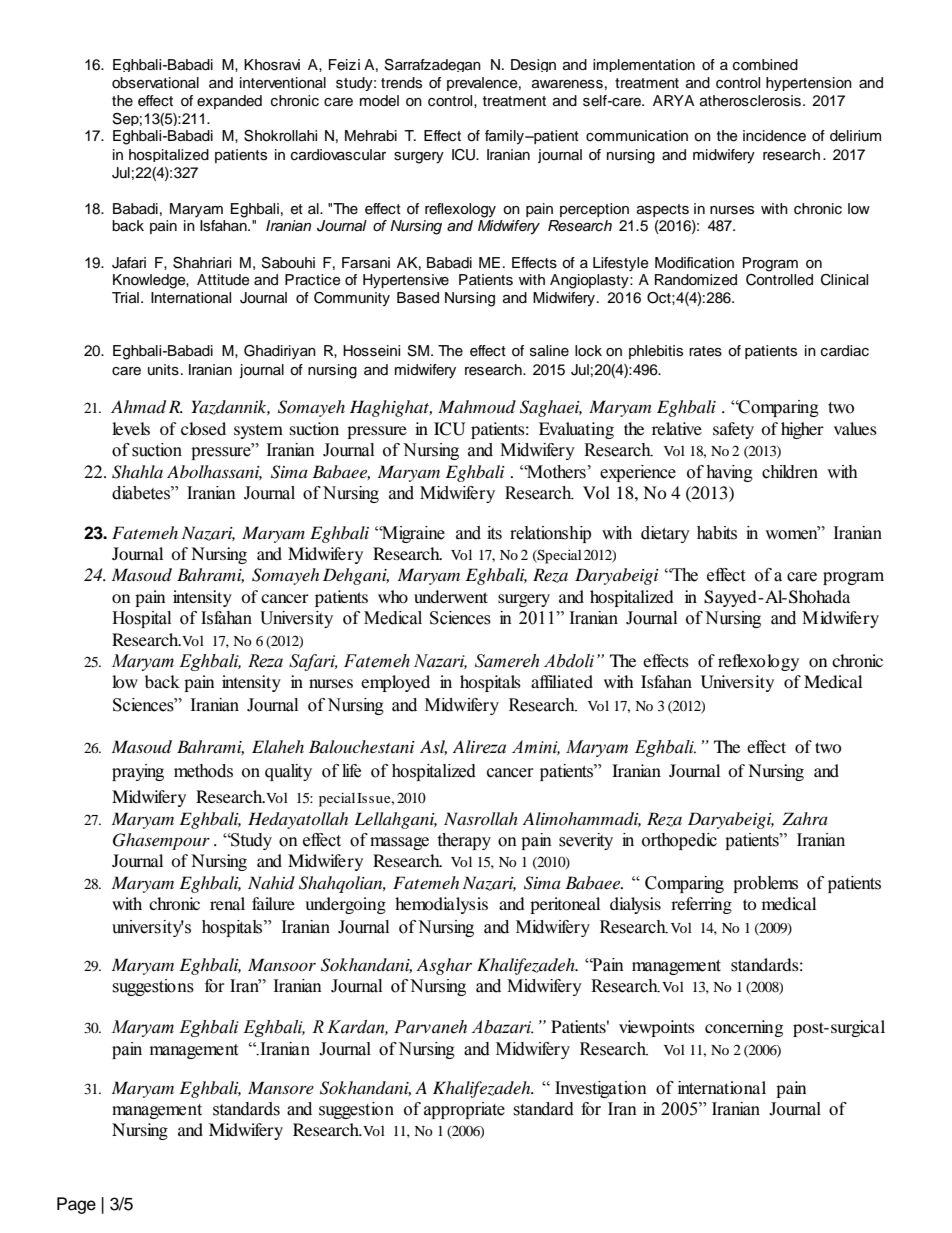  I want to click on observational, so click(155, 83).
